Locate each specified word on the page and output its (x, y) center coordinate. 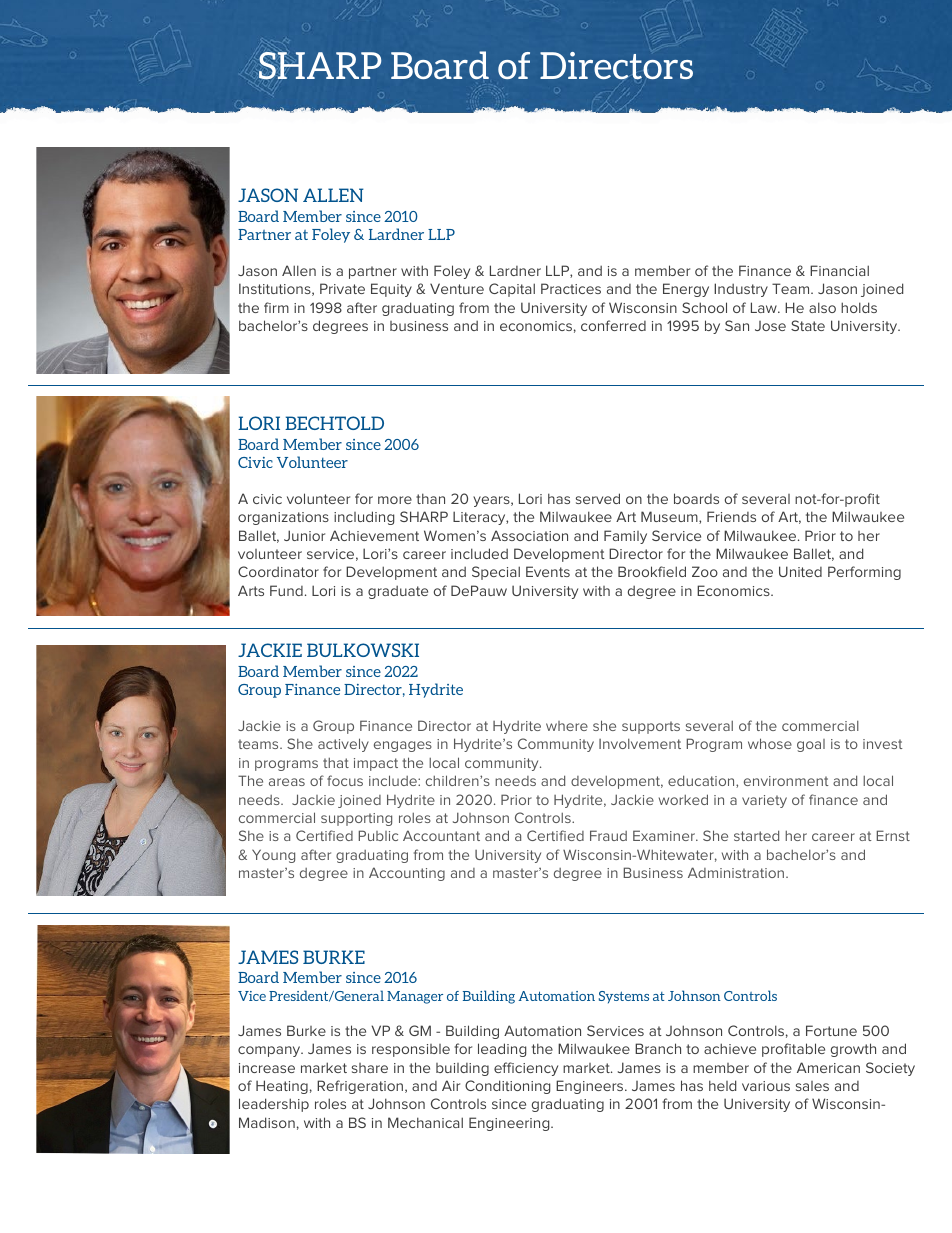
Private (342, 288)
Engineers (591, 1087)
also (822, 307)
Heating (282, 1087)
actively (343, 745)
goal (811, 745)
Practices (571, 288)
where (567, 726)
